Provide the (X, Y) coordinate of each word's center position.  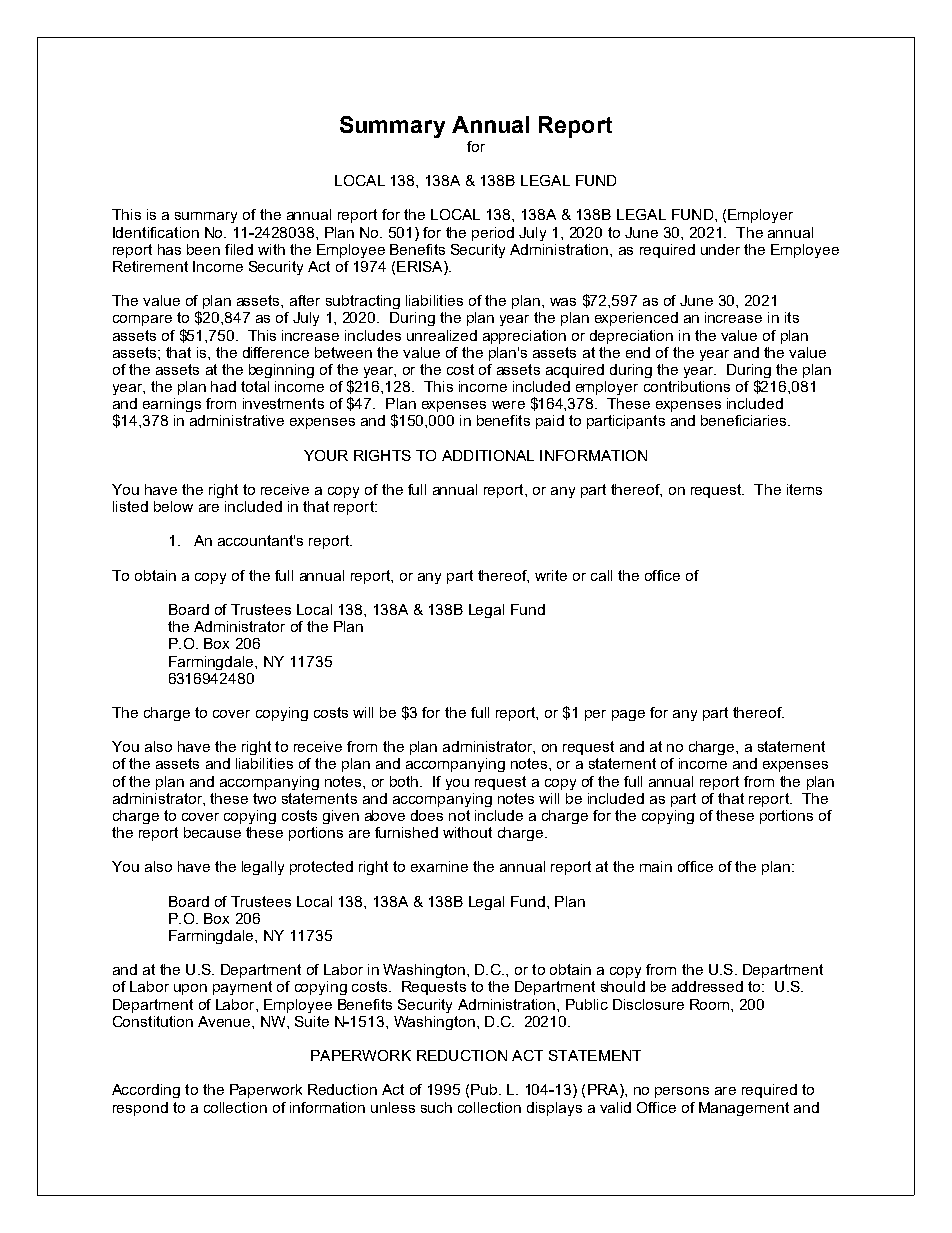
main (656, 866)
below (173, 506)
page (628, 715)
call (601, 575)
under (720, 249)
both (404, 781)
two (264, 798)
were (508, 405)
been (203, 249)
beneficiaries (745, 420)
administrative (237, 420)
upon (190, 989)
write (551, 575)
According (146, 1091)
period (493, 234)
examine (439, 866)
